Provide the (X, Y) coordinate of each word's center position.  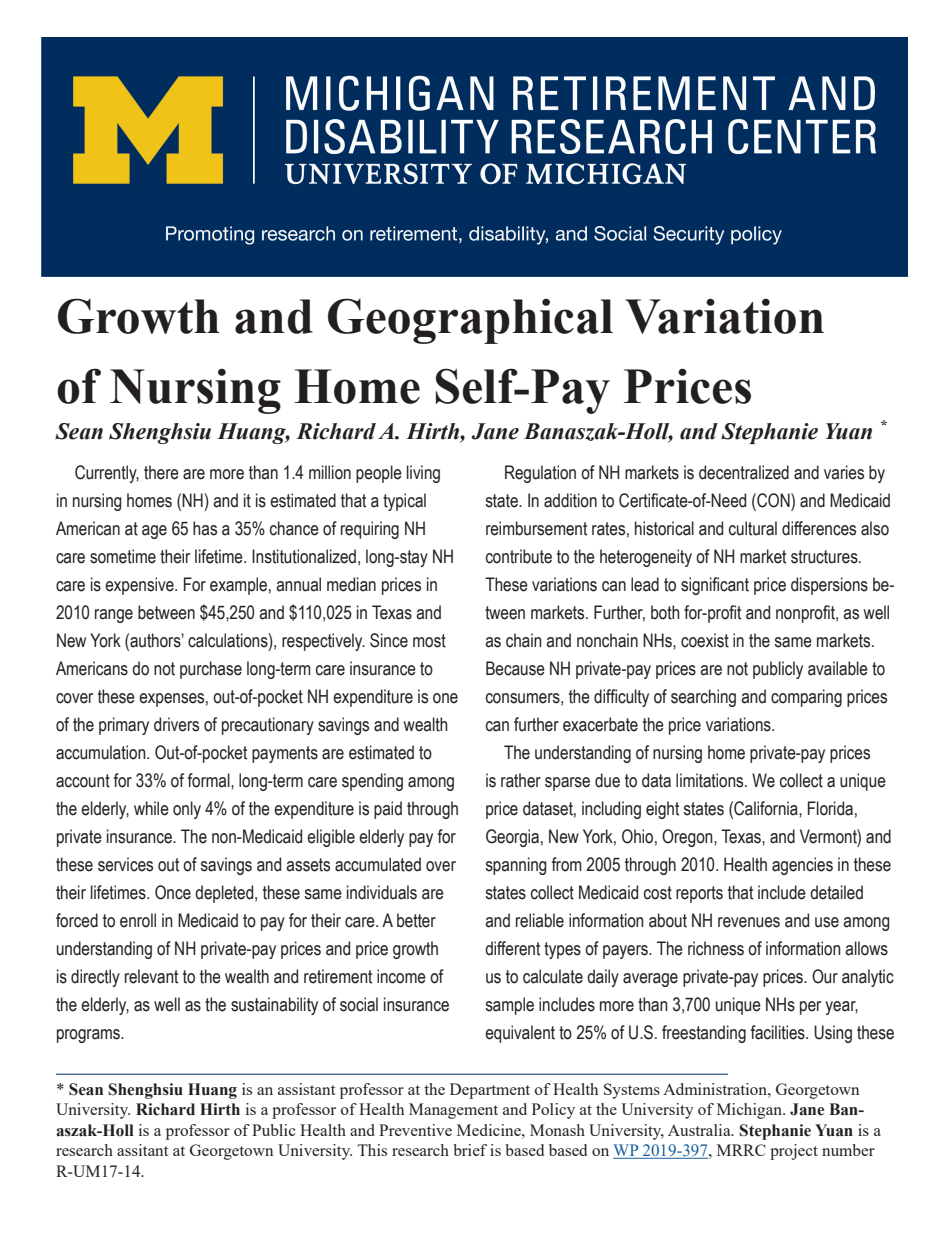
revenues (749, 922)
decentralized (744, 472)
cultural (753, 528)
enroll (138, 920)
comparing (806, 698)
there (161, 472)
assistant (306, 1089)
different (512, 948)
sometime (123, 556)
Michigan (750, 1111)
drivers (176, 724)
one (445, 698)
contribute (519, 556)
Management (453, 1111)
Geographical (470, 321)
